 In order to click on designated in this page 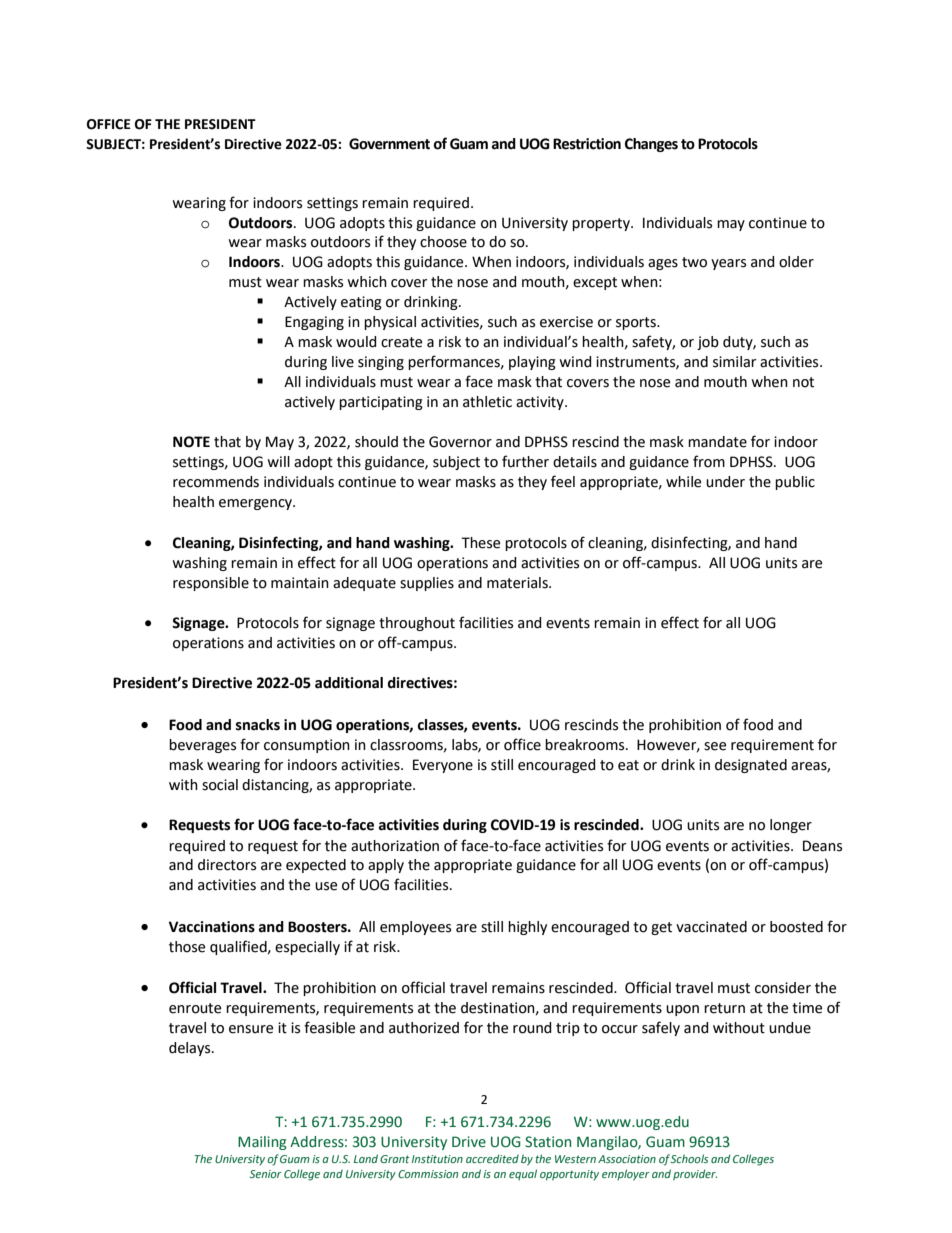, I will do `click(751, 766)`.
